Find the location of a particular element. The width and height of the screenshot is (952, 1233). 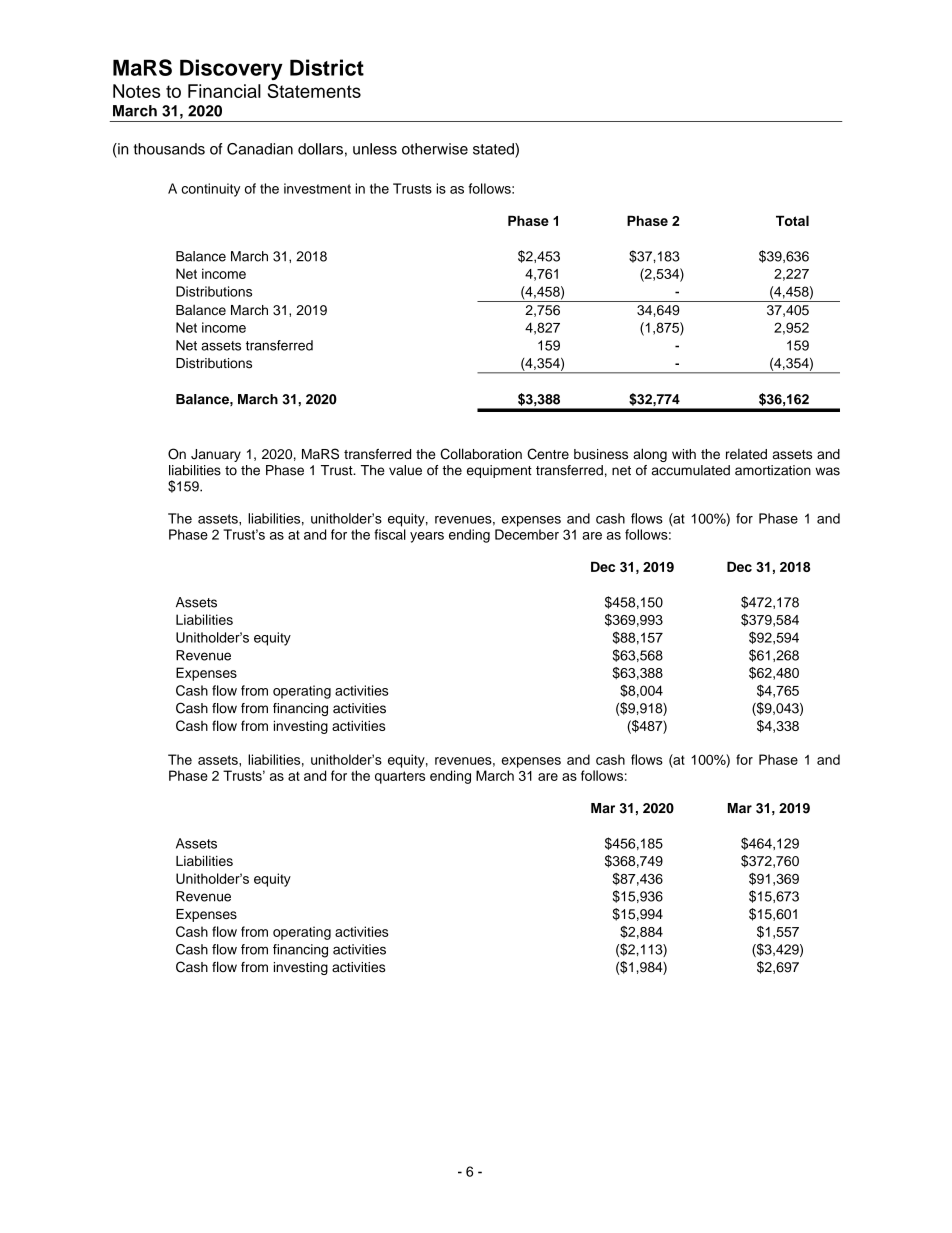

stated is located at coordinates (494, 149).
